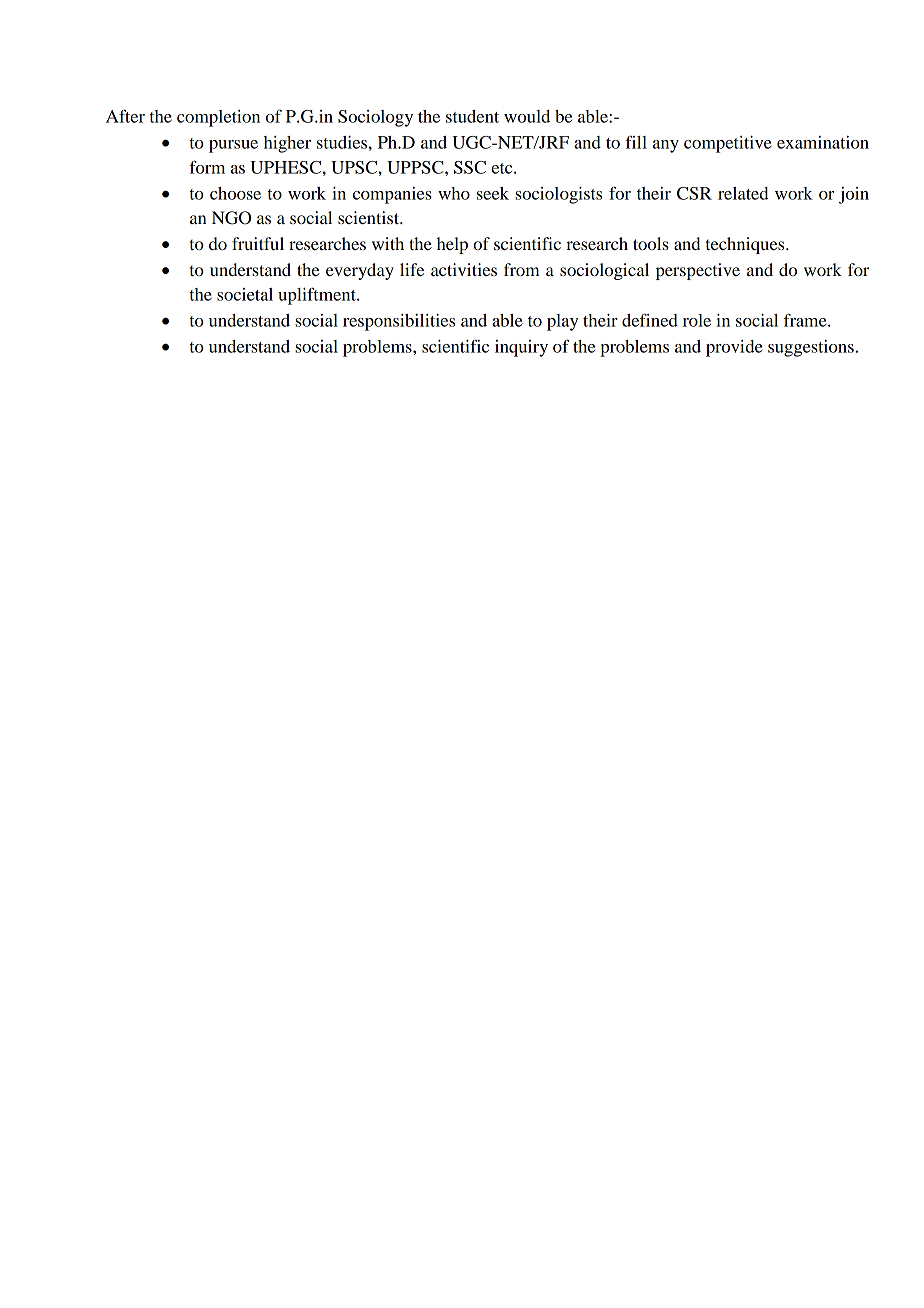 The height and width of the page is (1308, 924). I want to click on responsibilities, so click(399, 322).
